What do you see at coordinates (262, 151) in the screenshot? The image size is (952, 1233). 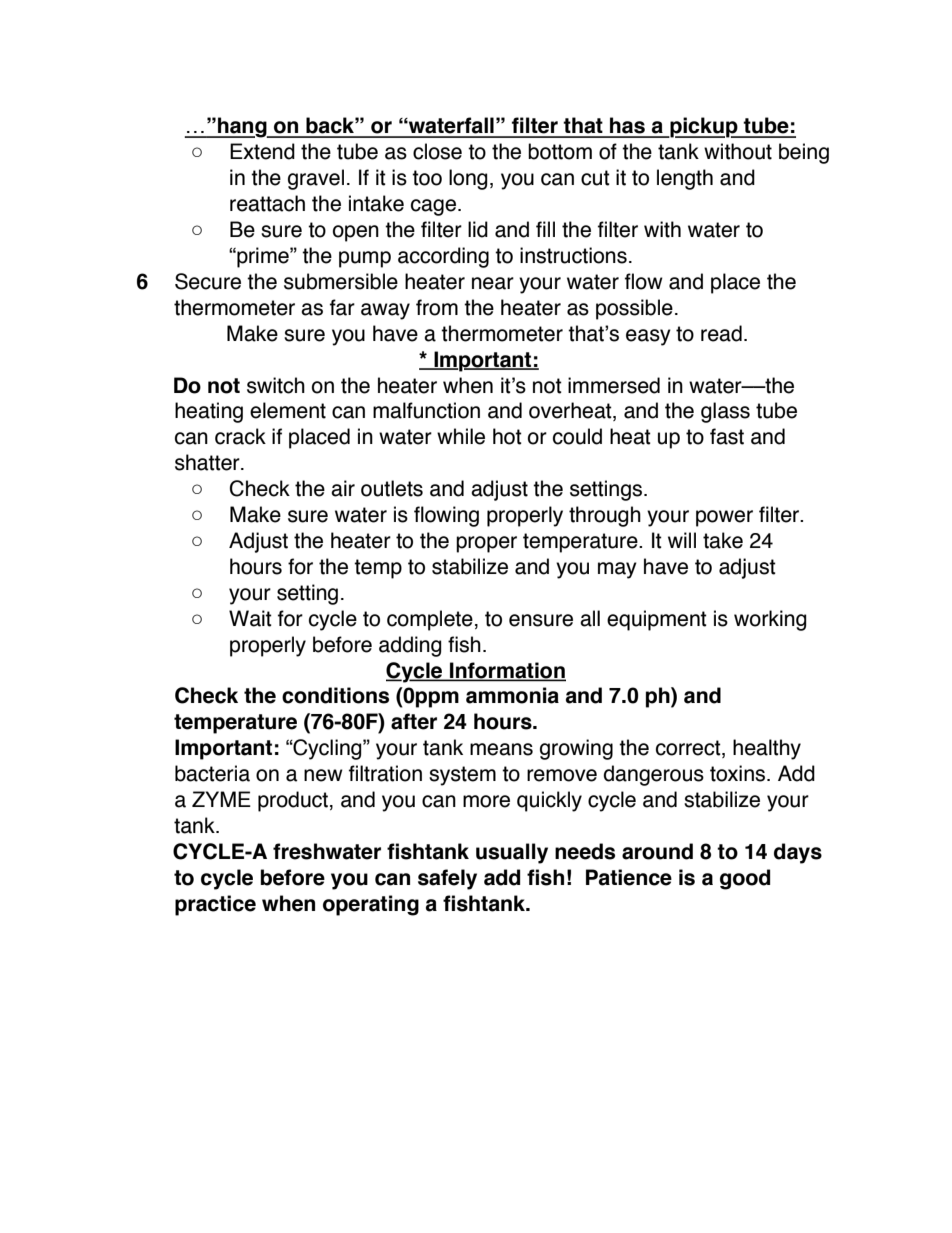 I see `Extend` at bounding box center [262, 151].
